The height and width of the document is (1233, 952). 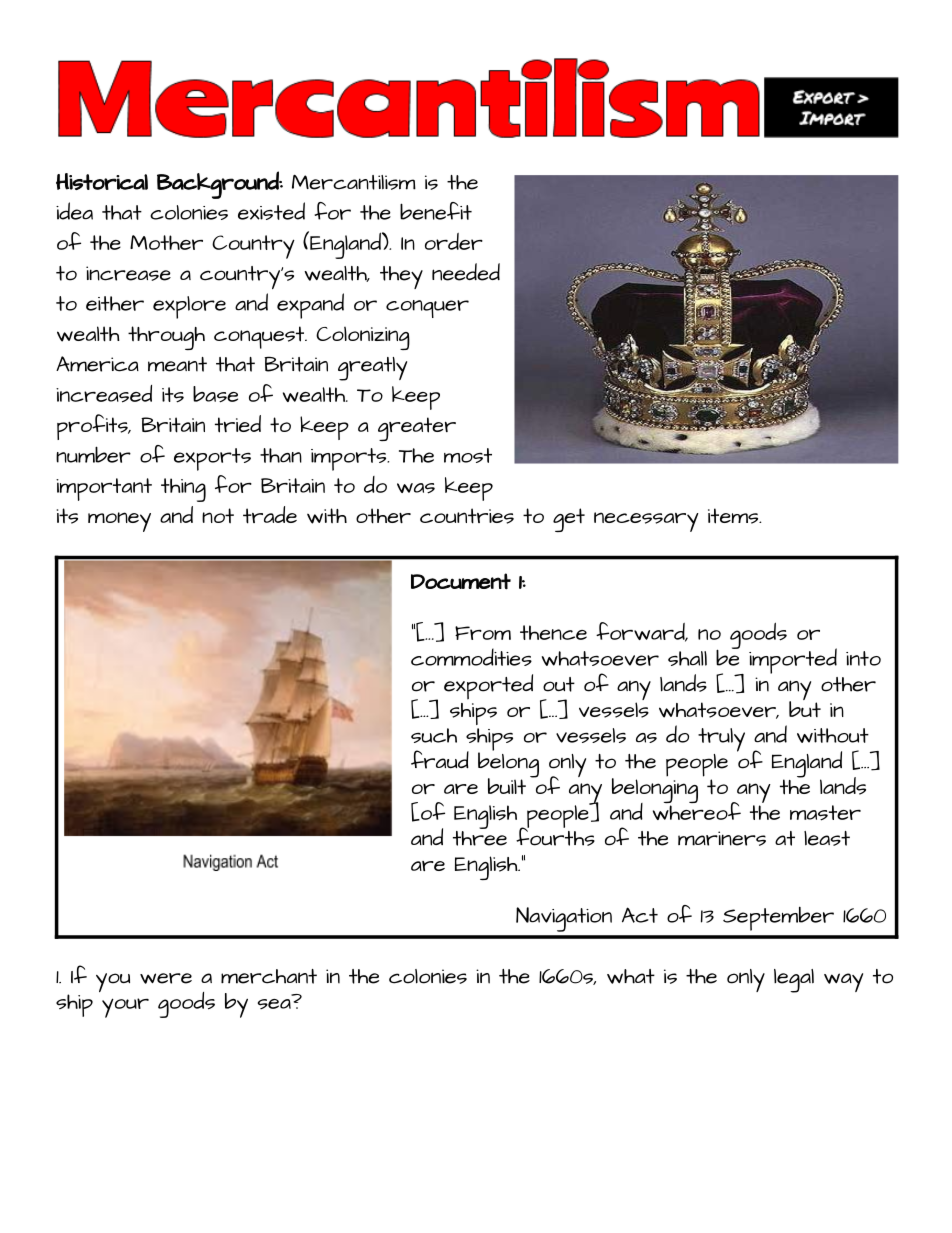 What do you see at coordinates (734, 516) in the document?
I see `items` at bounding box center [734, 516].
